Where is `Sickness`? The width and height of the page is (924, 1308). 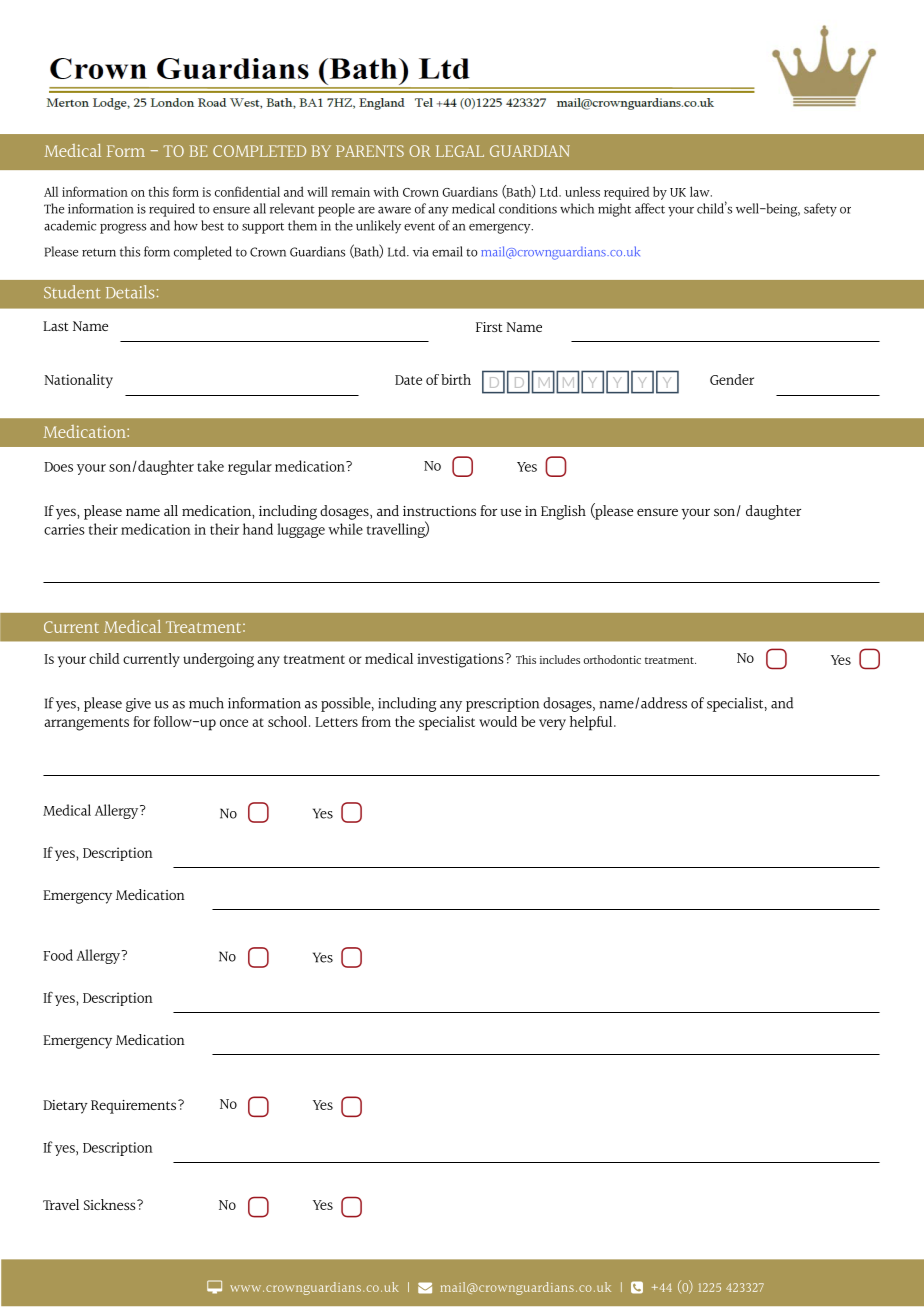 Sickness is located at coordinates (111, 1204).
